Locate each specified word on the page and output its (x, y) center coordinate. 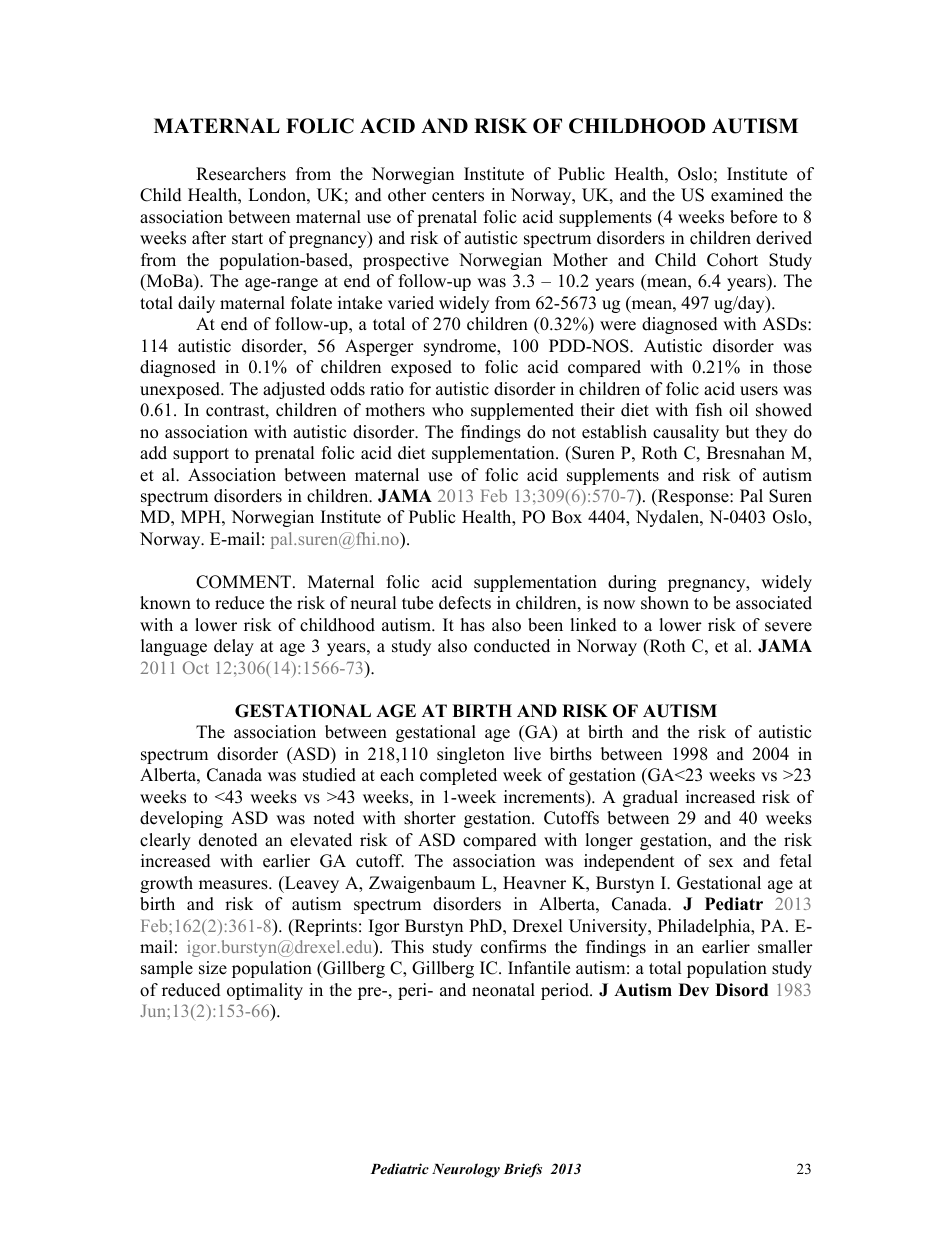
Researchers (241, 174)
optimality (265, 991)
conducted (512, 646)
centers (458, 196)
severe (788, 627)
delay (234, 647)
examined (747, 195)
